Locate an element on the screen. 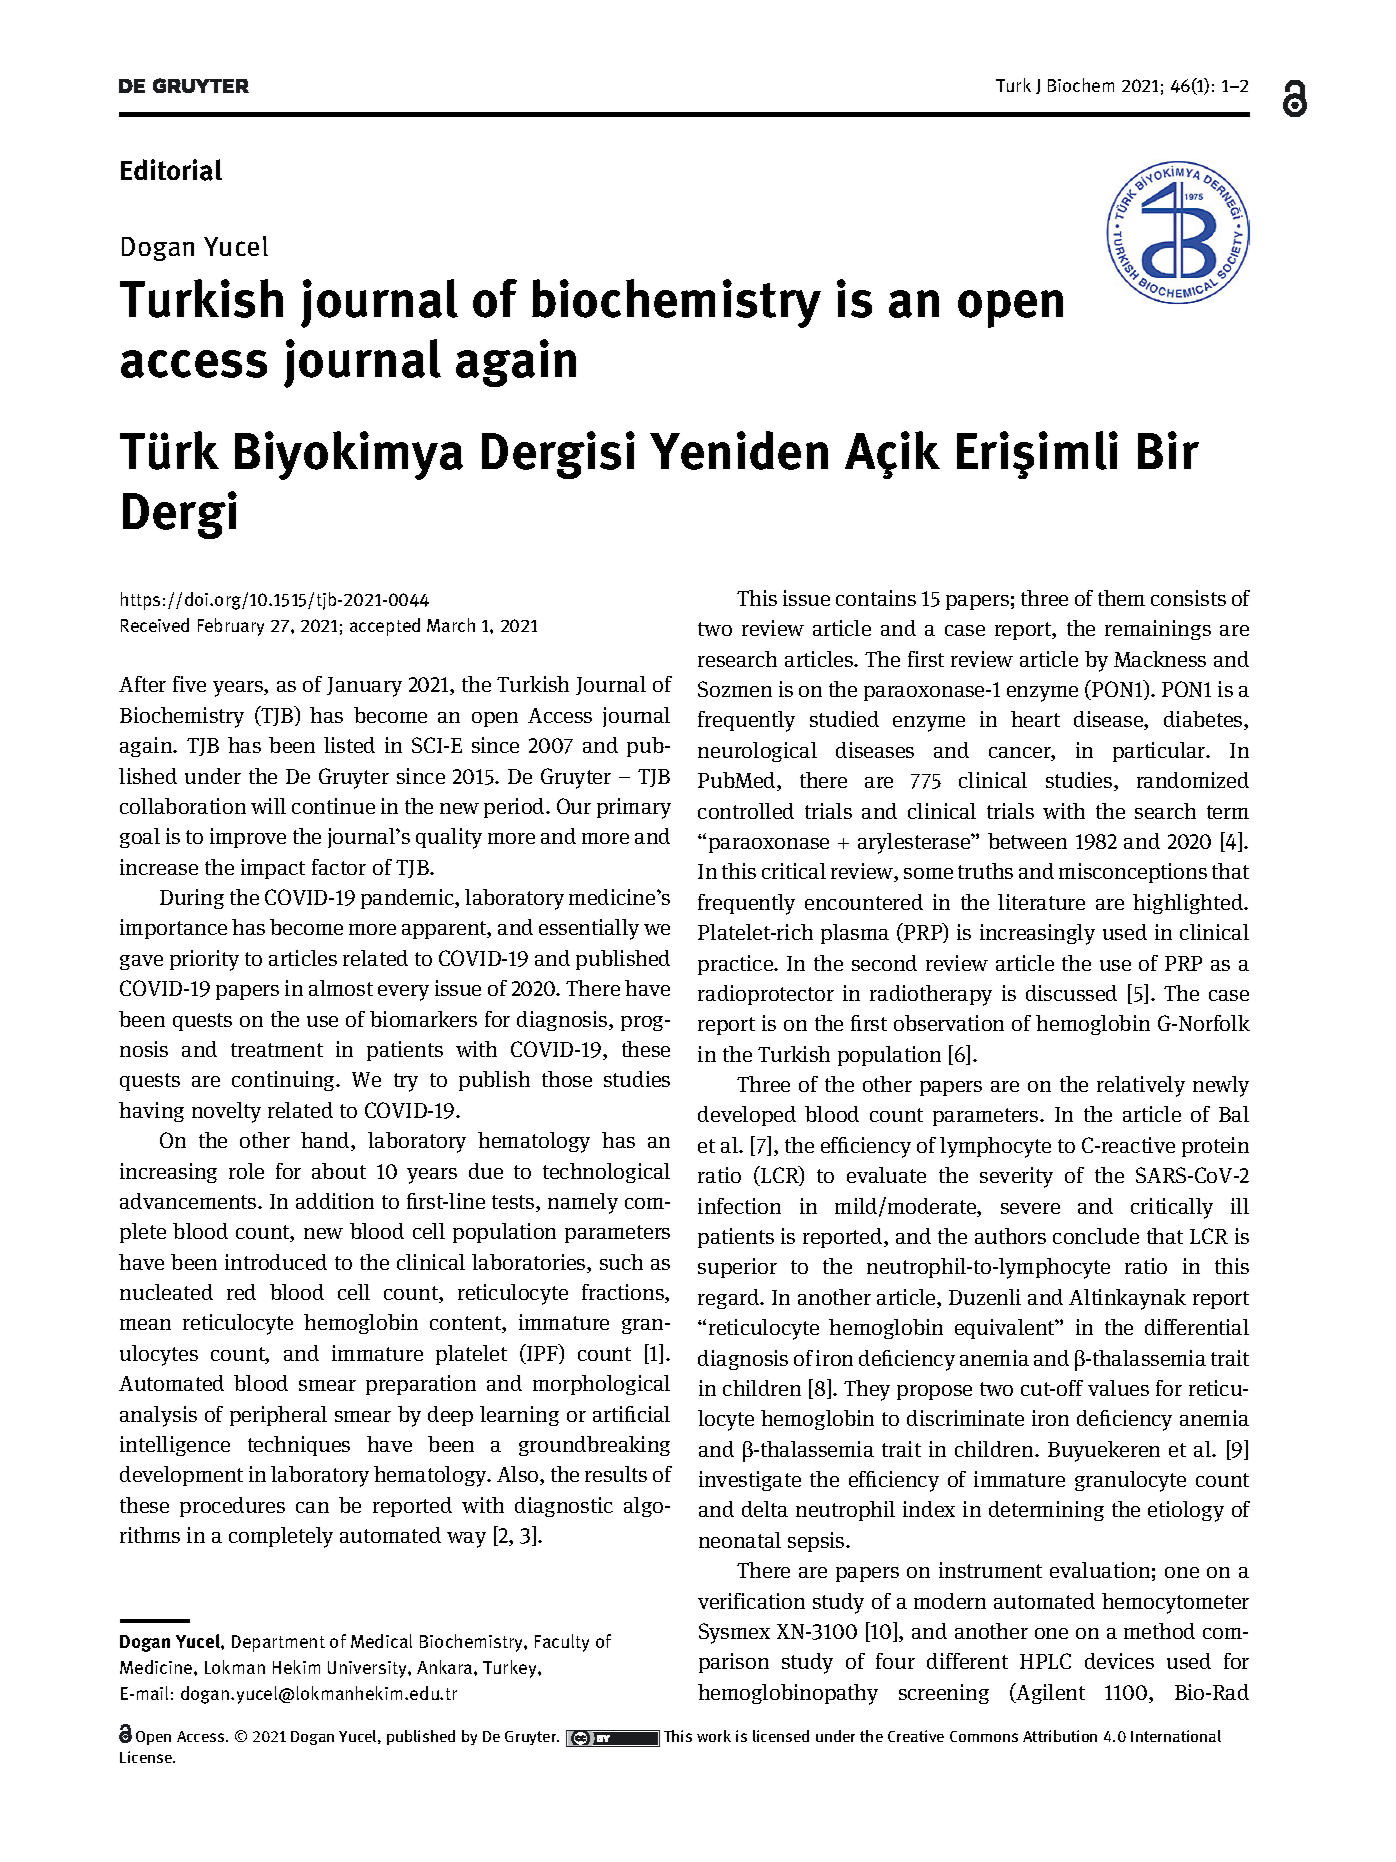 Image resolution: width=1396 pixels, height=1862 pixels. Department is located at coordinates (278, 1643).
